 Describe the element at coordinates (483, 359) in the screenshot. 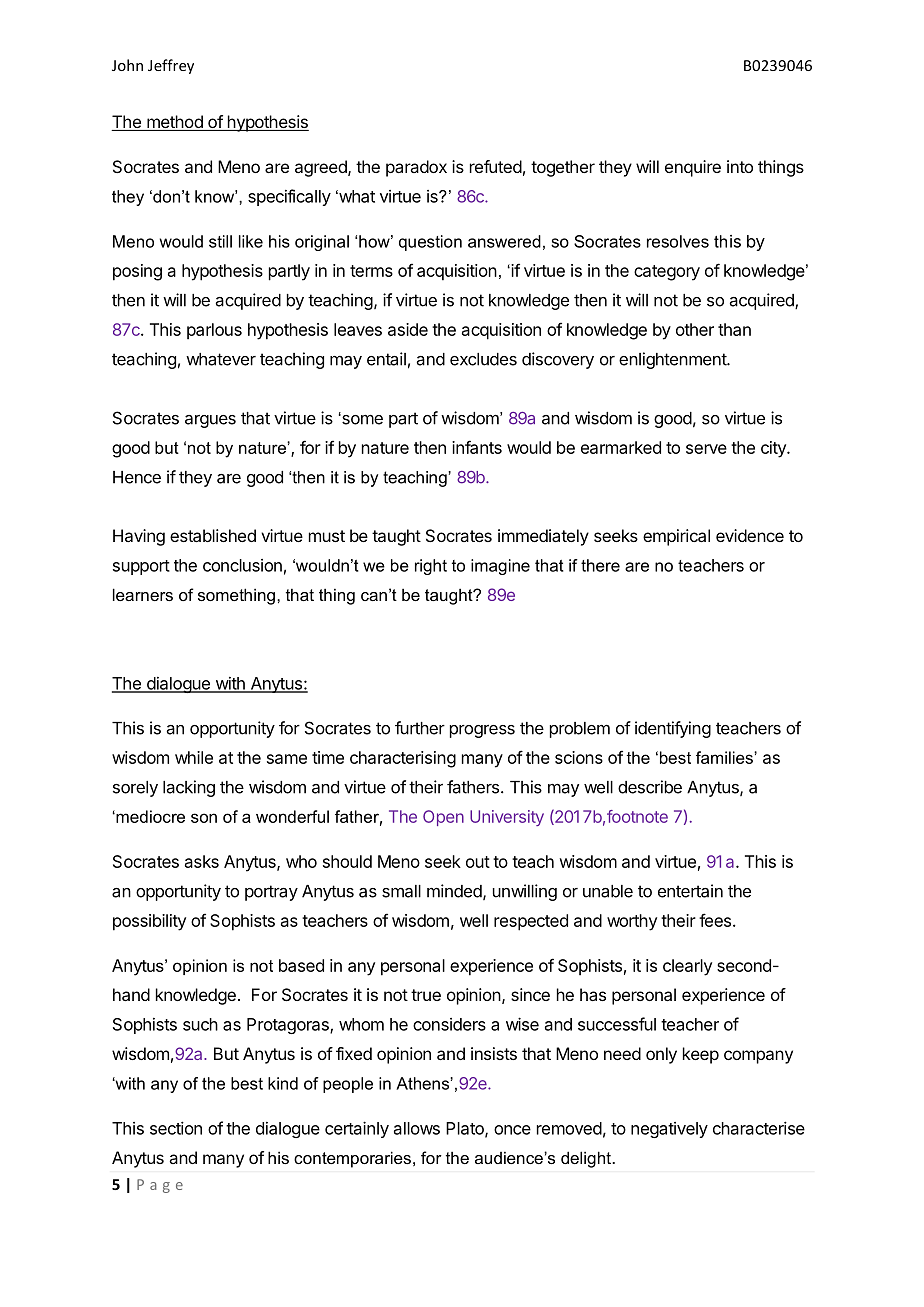

I see `excludes` at that location.
